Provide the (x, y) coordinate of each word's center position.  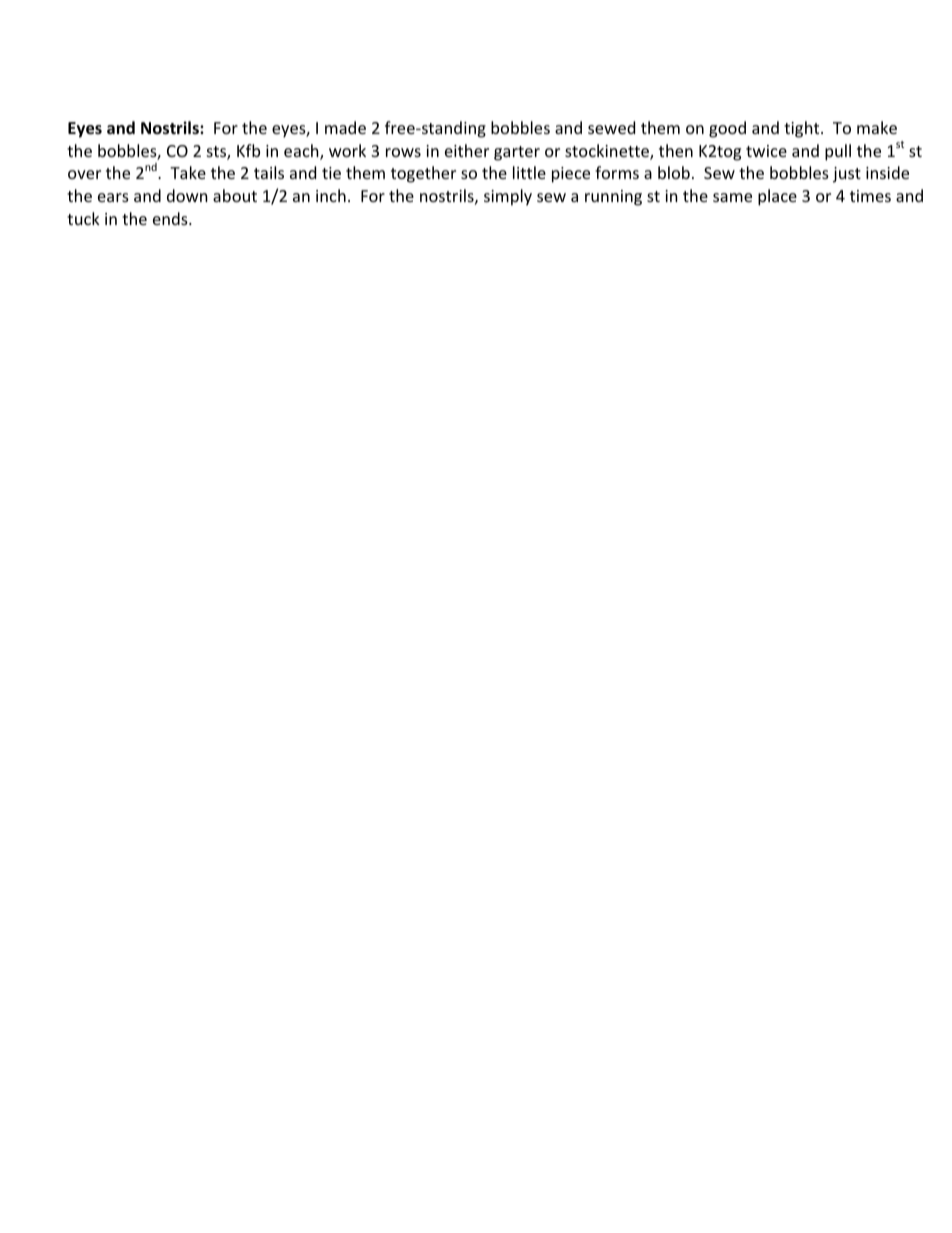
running (613, 198)
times (870, 196)
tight (803, 129)
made (345, 127)
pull (838, 152)
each (302, 152)
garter (517, 153)
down (187, 195)
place (777, 197)
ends (171, 218)
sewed (611, 127)
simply (508, 197)
